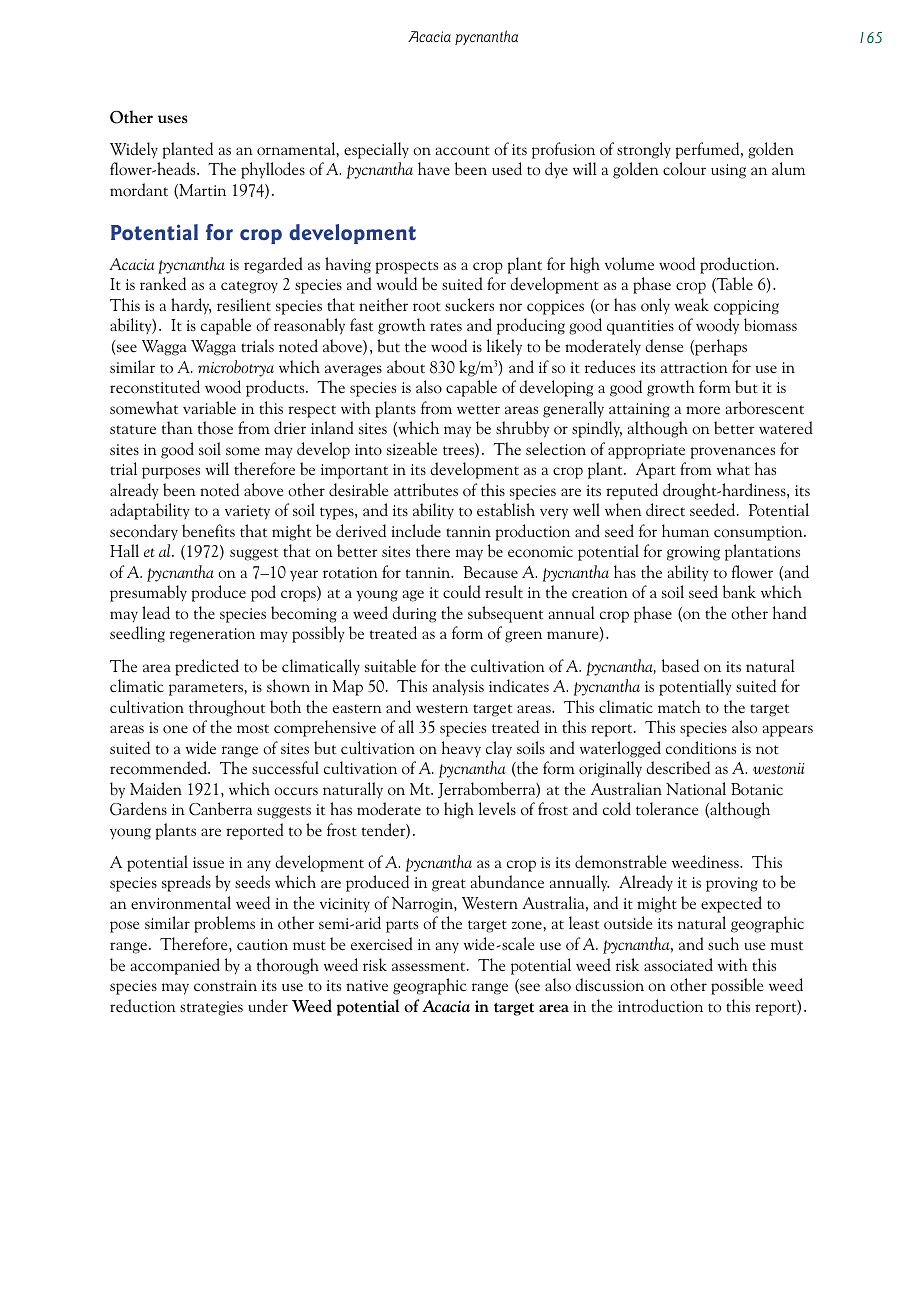 The image size is (924, 1308). I want to click on analysis, so click(458, 687).
